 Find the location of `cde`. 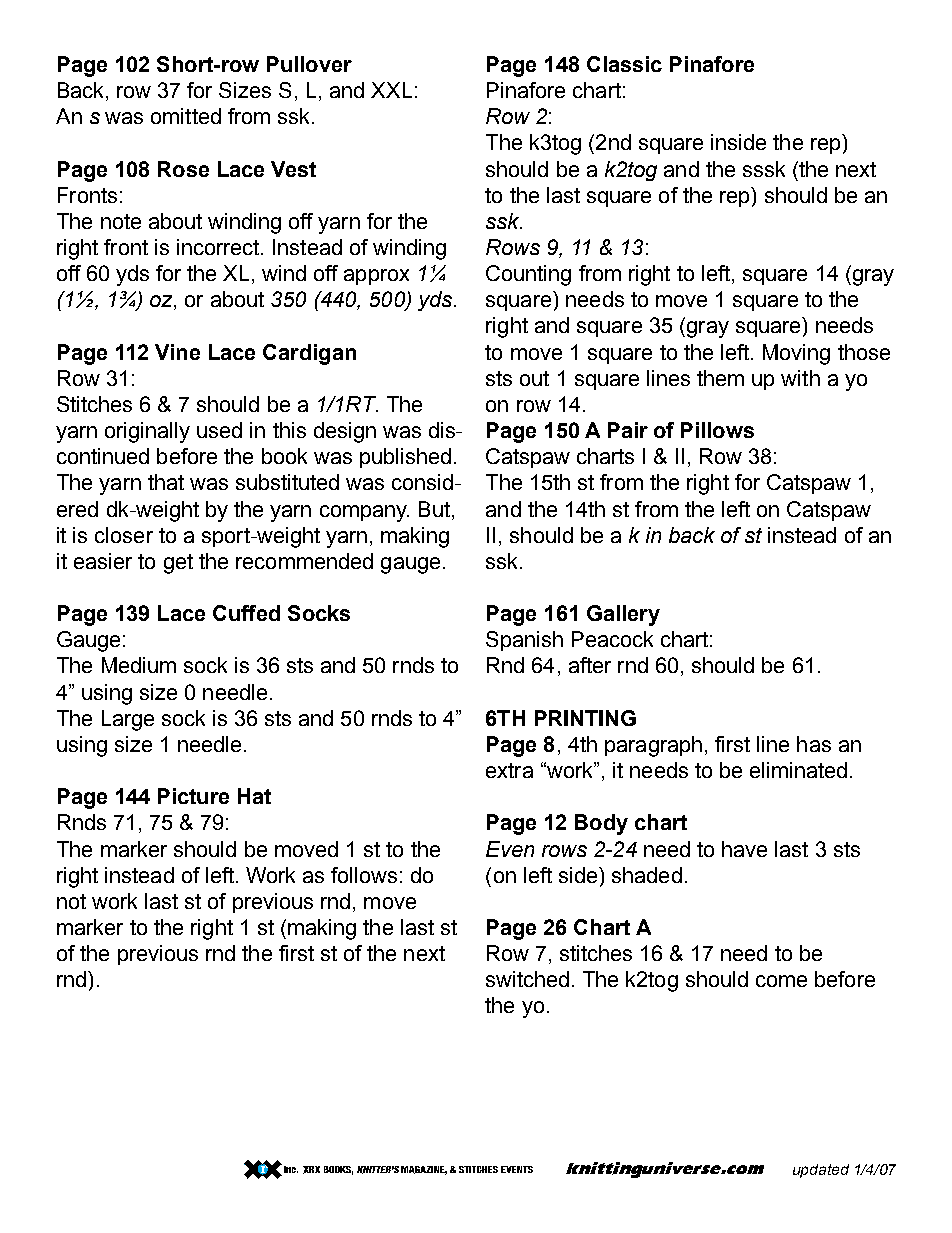

cde is located at coordinates (665, 1170).
